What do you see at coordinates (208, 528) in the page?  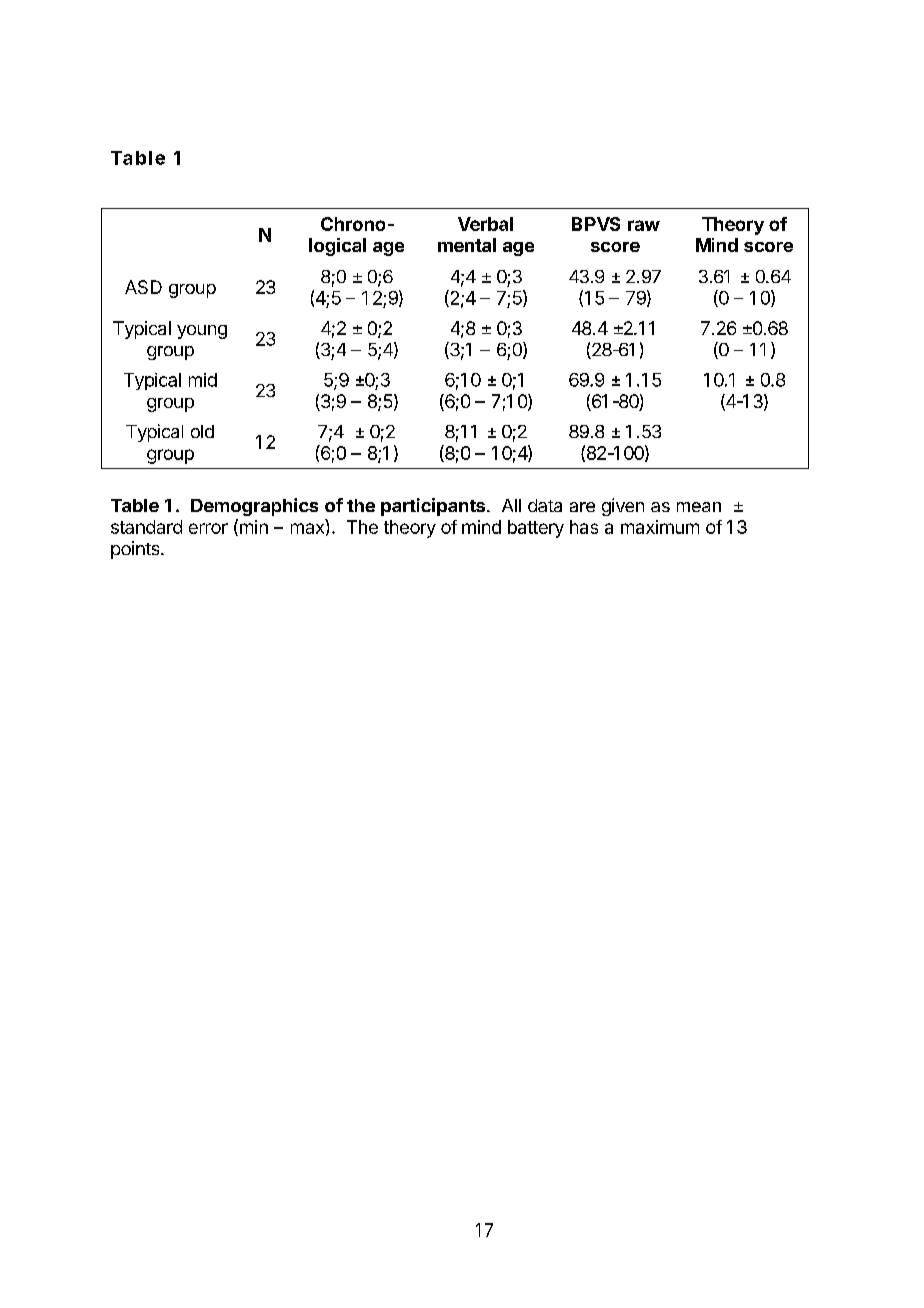 I see `error` at bounding box center [208, 528].
